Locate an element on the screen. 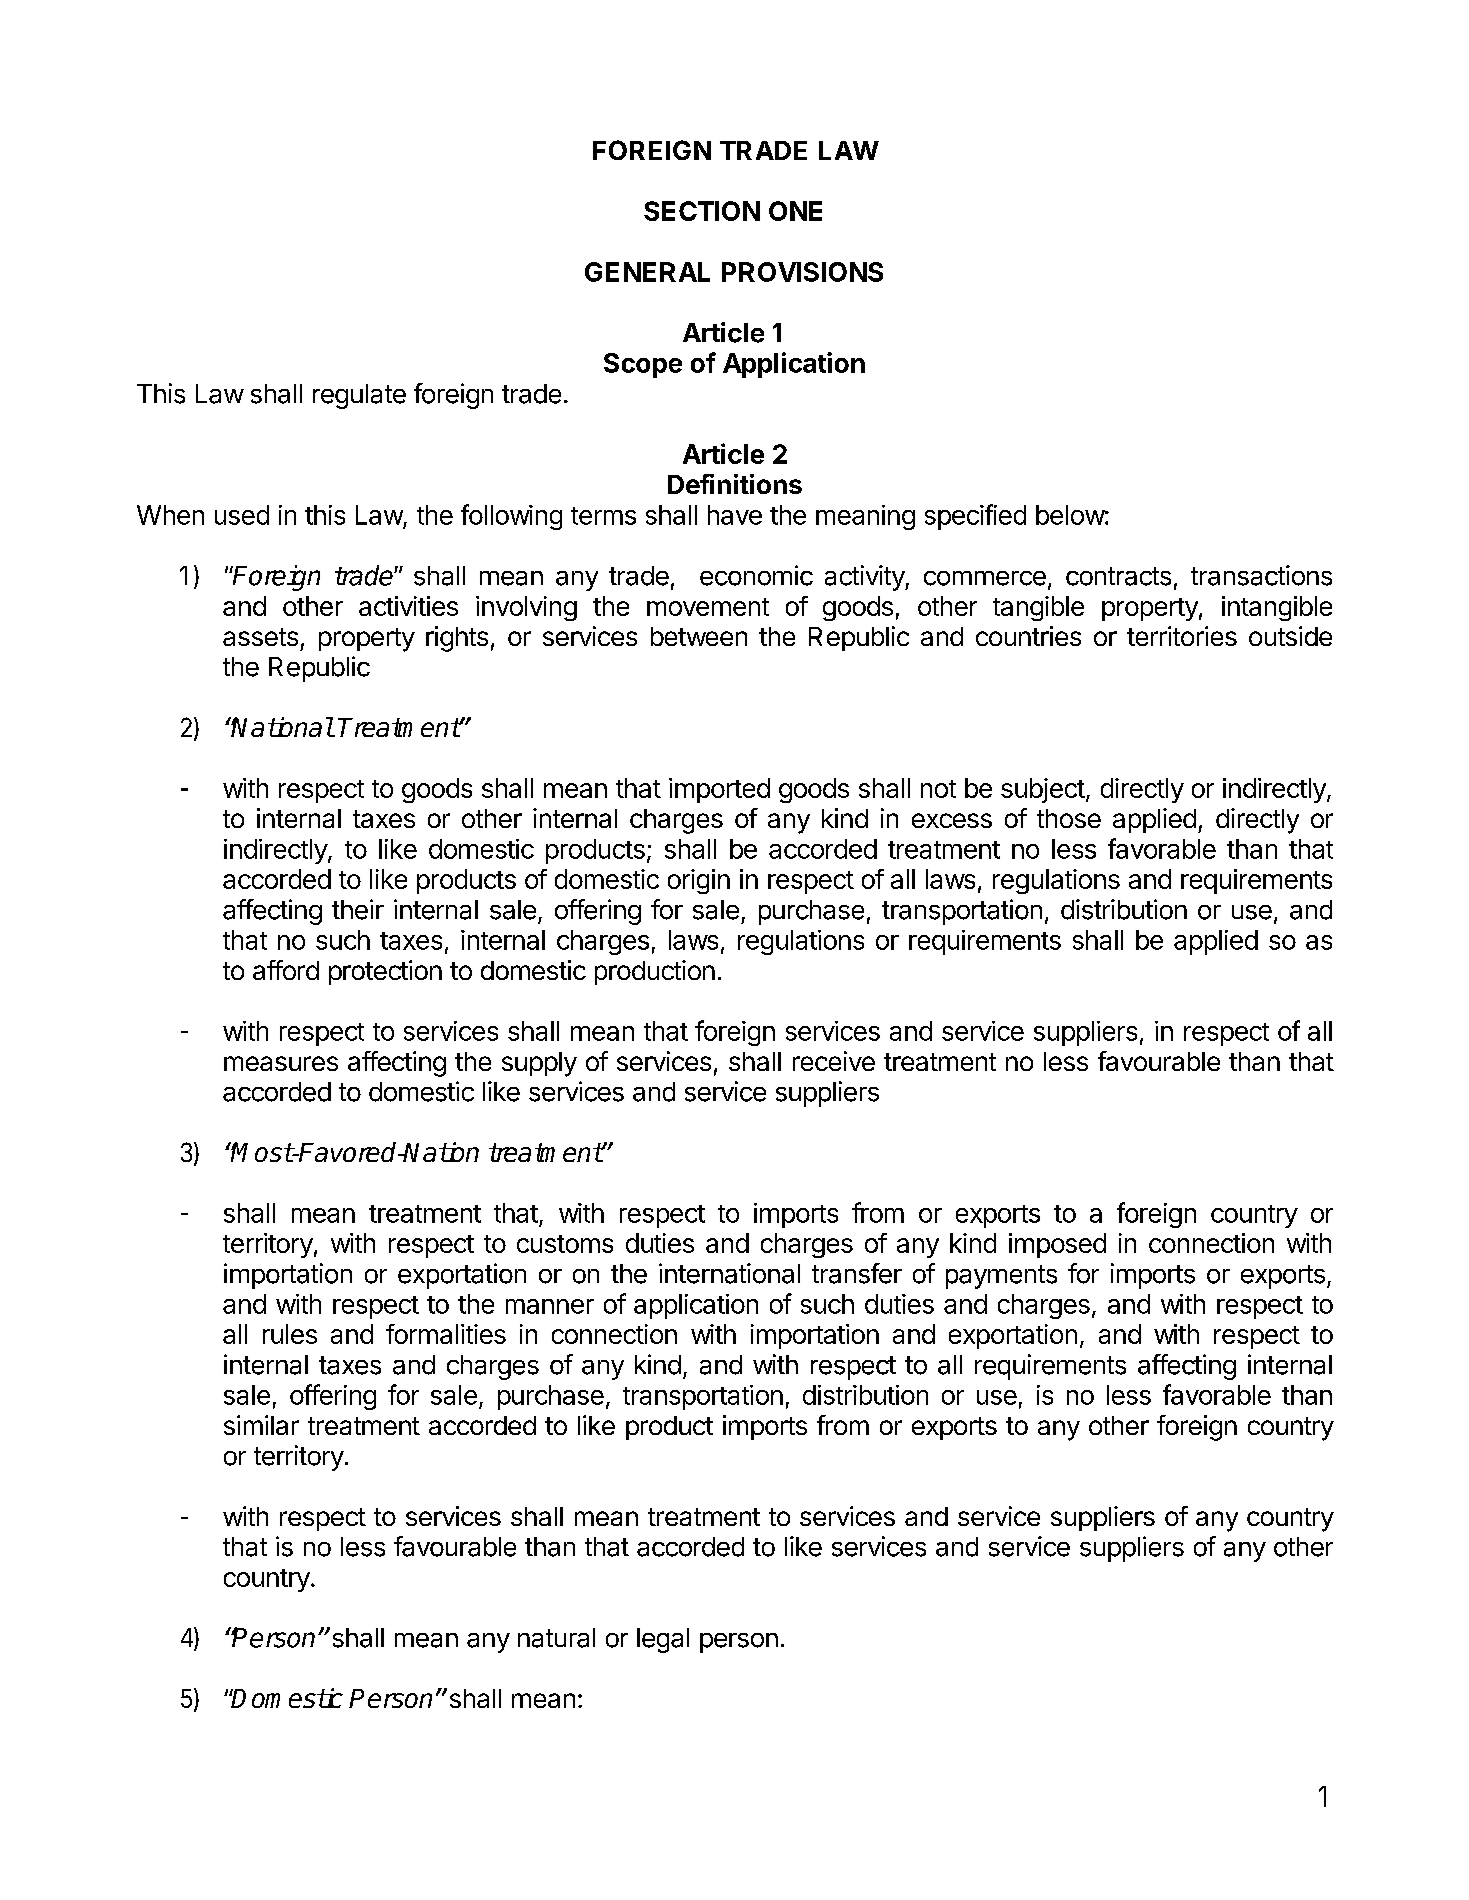 The width and height of the screenshot is (1469, 1900). contracts is located at coordinates (1118, 576).
